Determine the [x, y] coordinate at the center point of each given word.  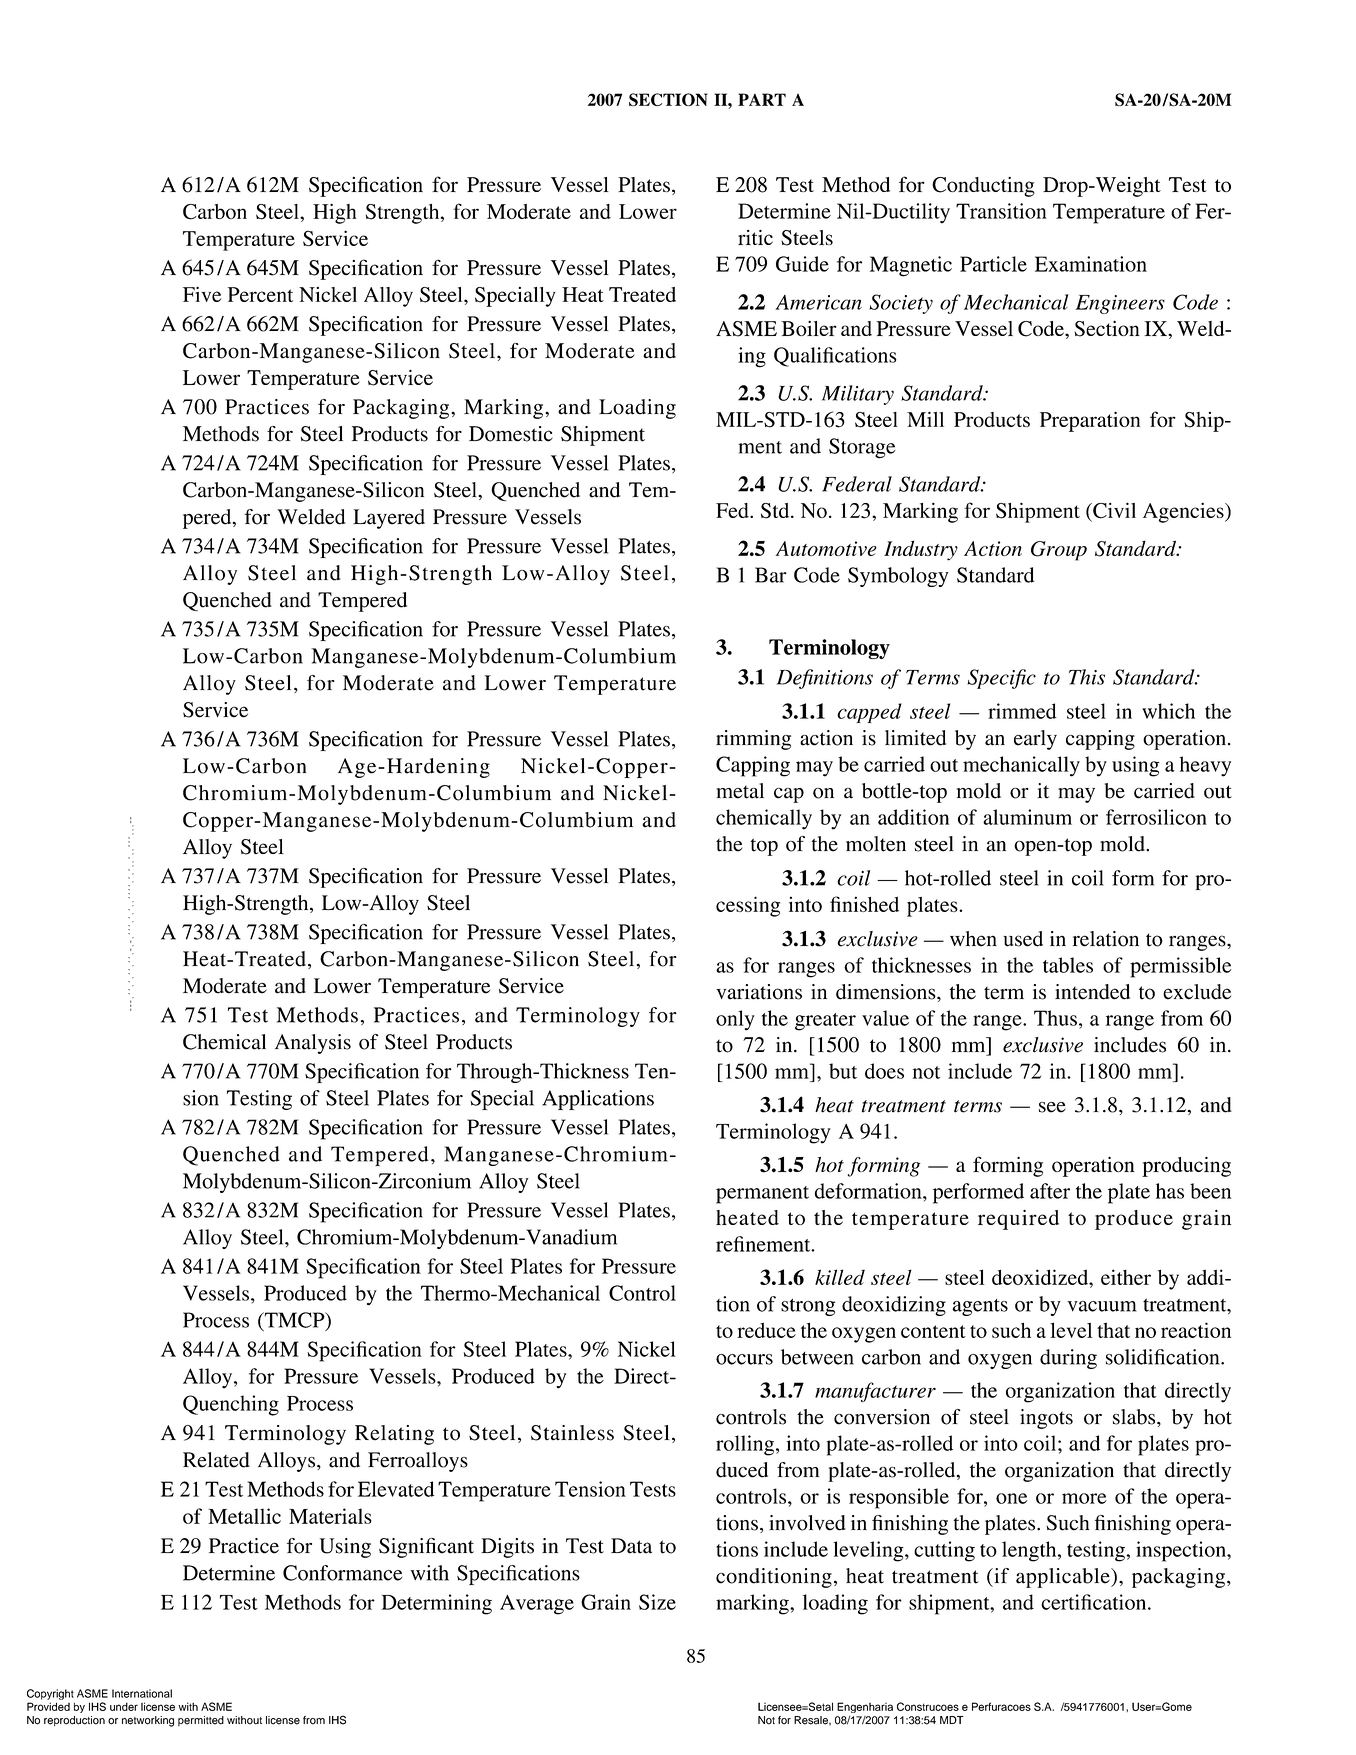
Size [657, 1602]
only [735, 1020]
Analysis [313, 1044]
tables [1068, 965]
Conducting [983, 186]
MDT [952, 1720]
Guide [802, 264]
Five [202, 294]
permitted [201, 1721]
